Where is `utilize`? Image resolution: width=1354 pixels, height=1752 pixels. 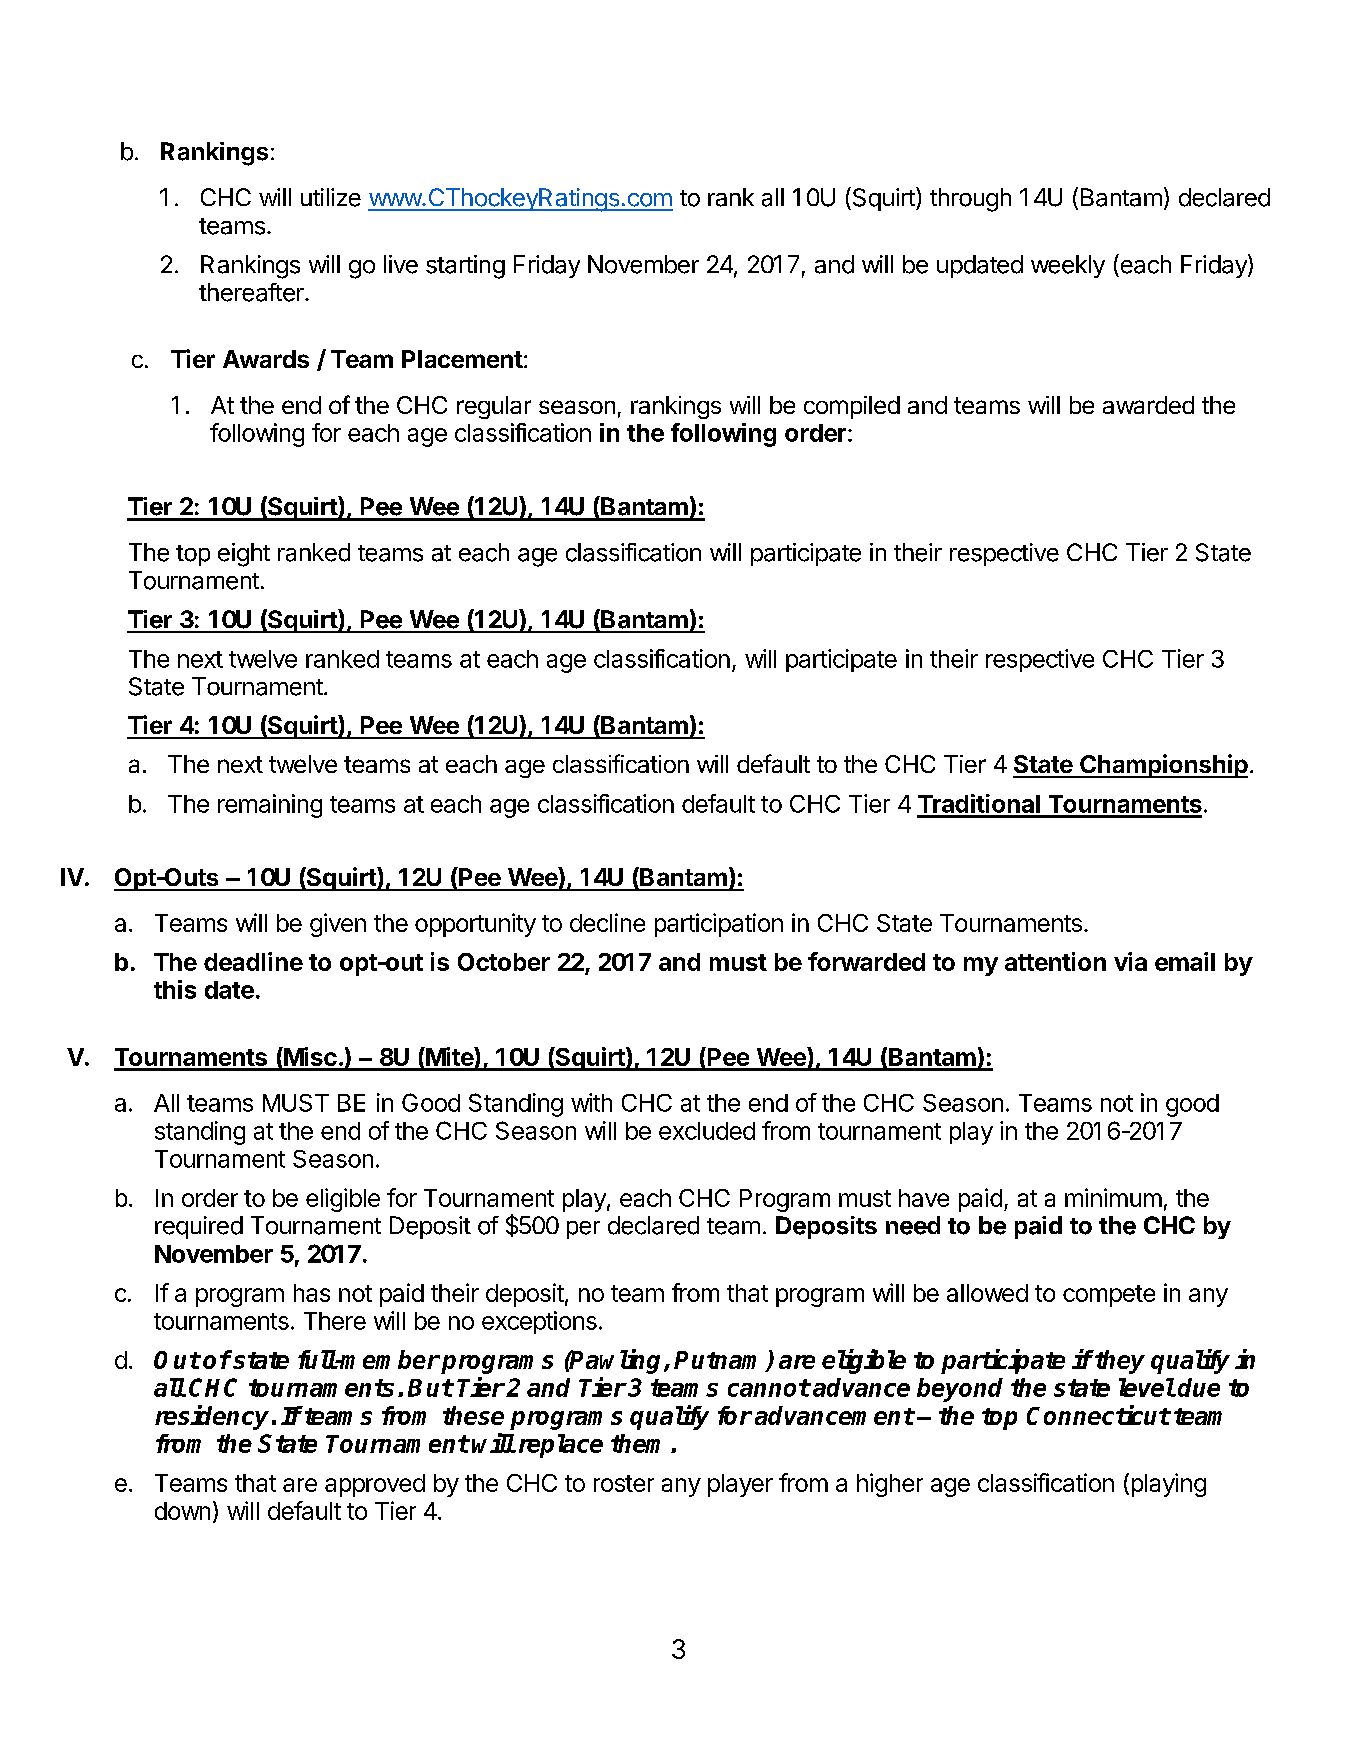 utilize is located at coordinates (331, 197).
